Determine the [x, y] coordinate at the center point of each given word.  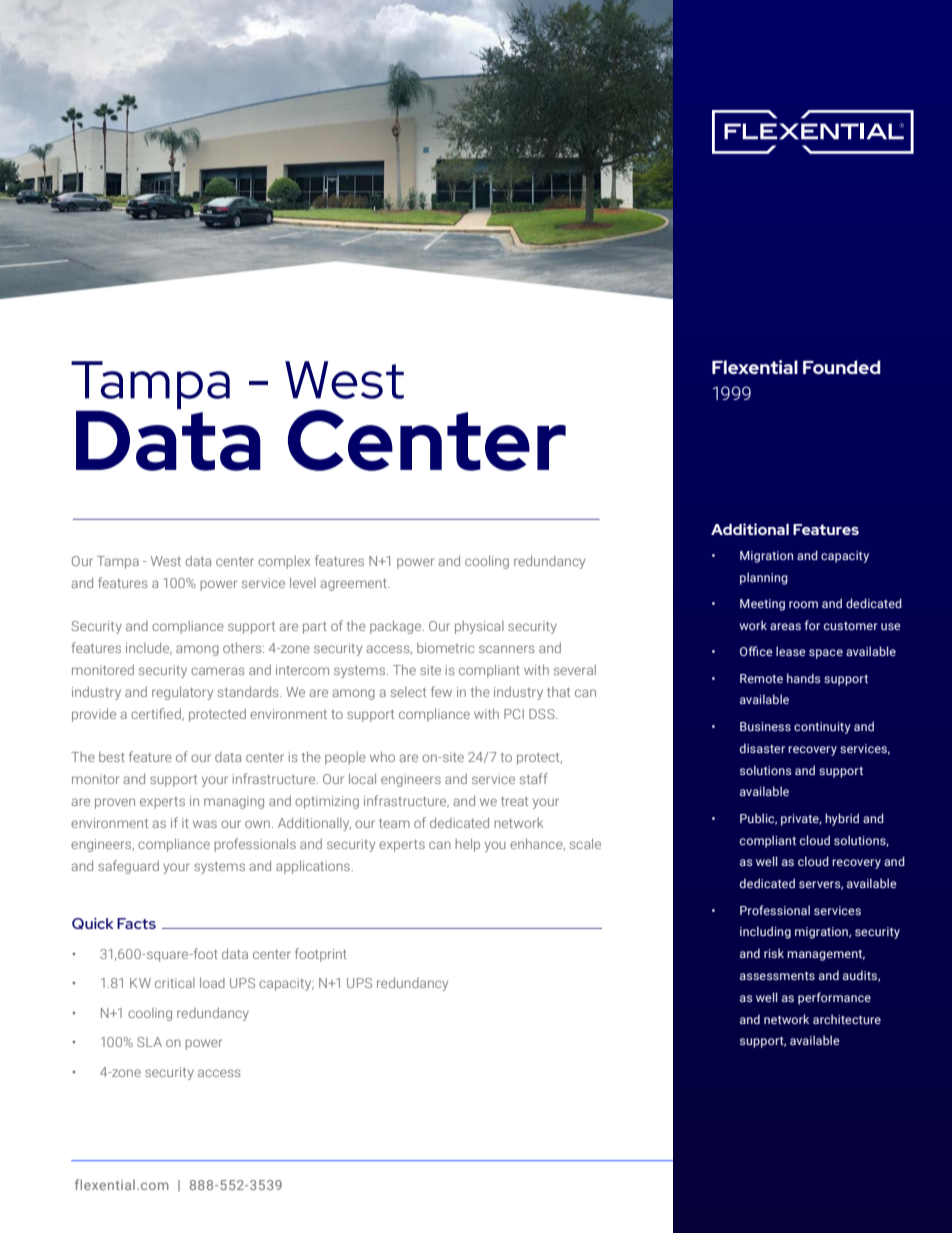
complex [284, 562]
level [303, 582]
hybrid [842, 819]
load [212, 982]
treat [514, 801]
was [205, 824]
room [803, 604]
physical [479, 627]
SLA [149, 1042]
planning [764, 578]
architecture [847, 1019]
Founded [842, 367]
